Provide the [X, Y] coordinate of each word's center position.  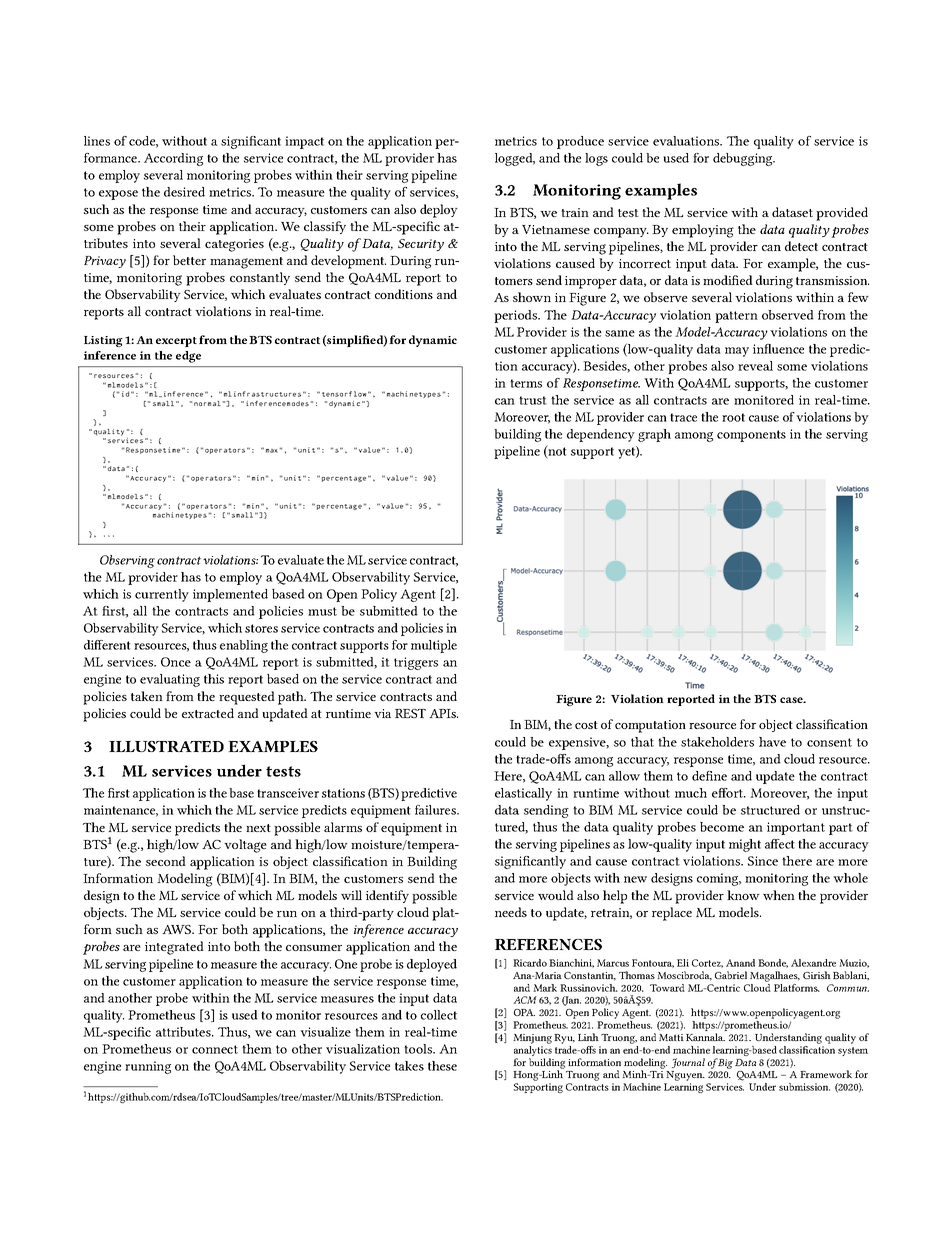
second [166, 861]
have [772, 742]
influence [778, 349]
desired [184, 192]
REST [410, 713]
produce [580, 142]
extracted [208, 713]
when [779, 895]
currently [162, 595]
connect [215, 1049]
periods [517, 316]
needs [511, 912]
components [751, 436]
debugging [744, 159]
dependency [601, 435]
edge [188, 357]
